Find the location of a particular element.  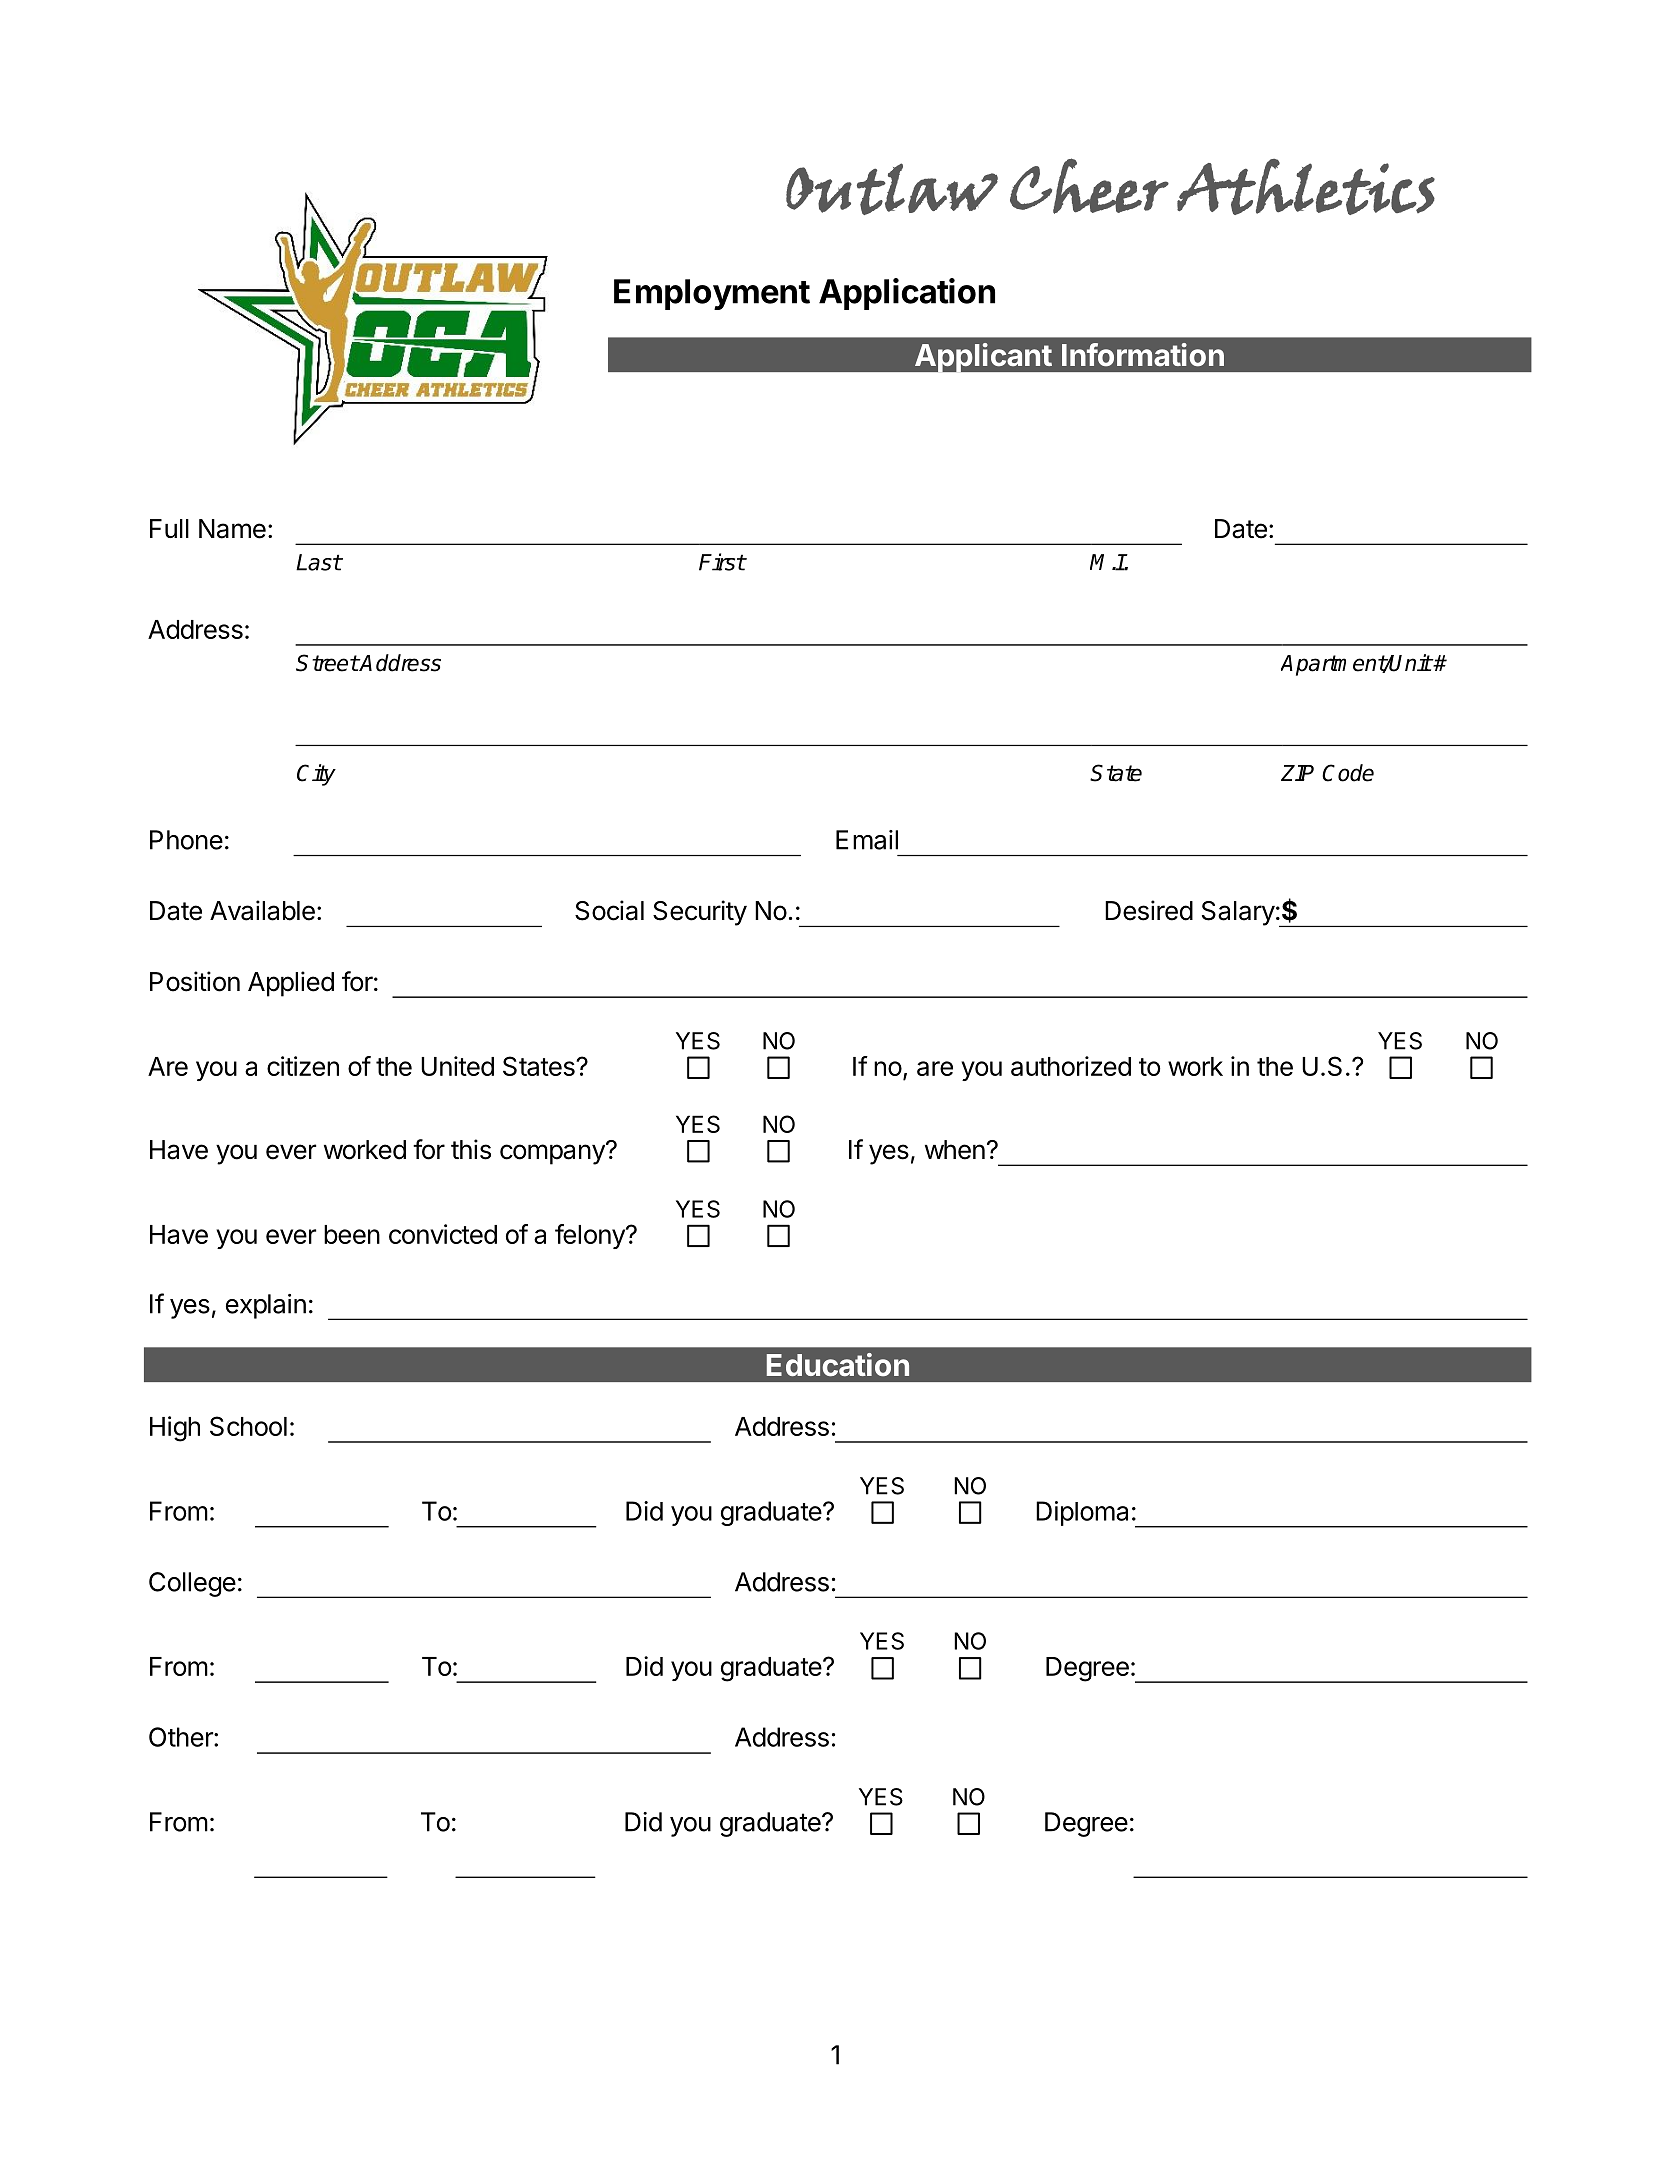

Outlaw is located at coordinates (892, 189).
